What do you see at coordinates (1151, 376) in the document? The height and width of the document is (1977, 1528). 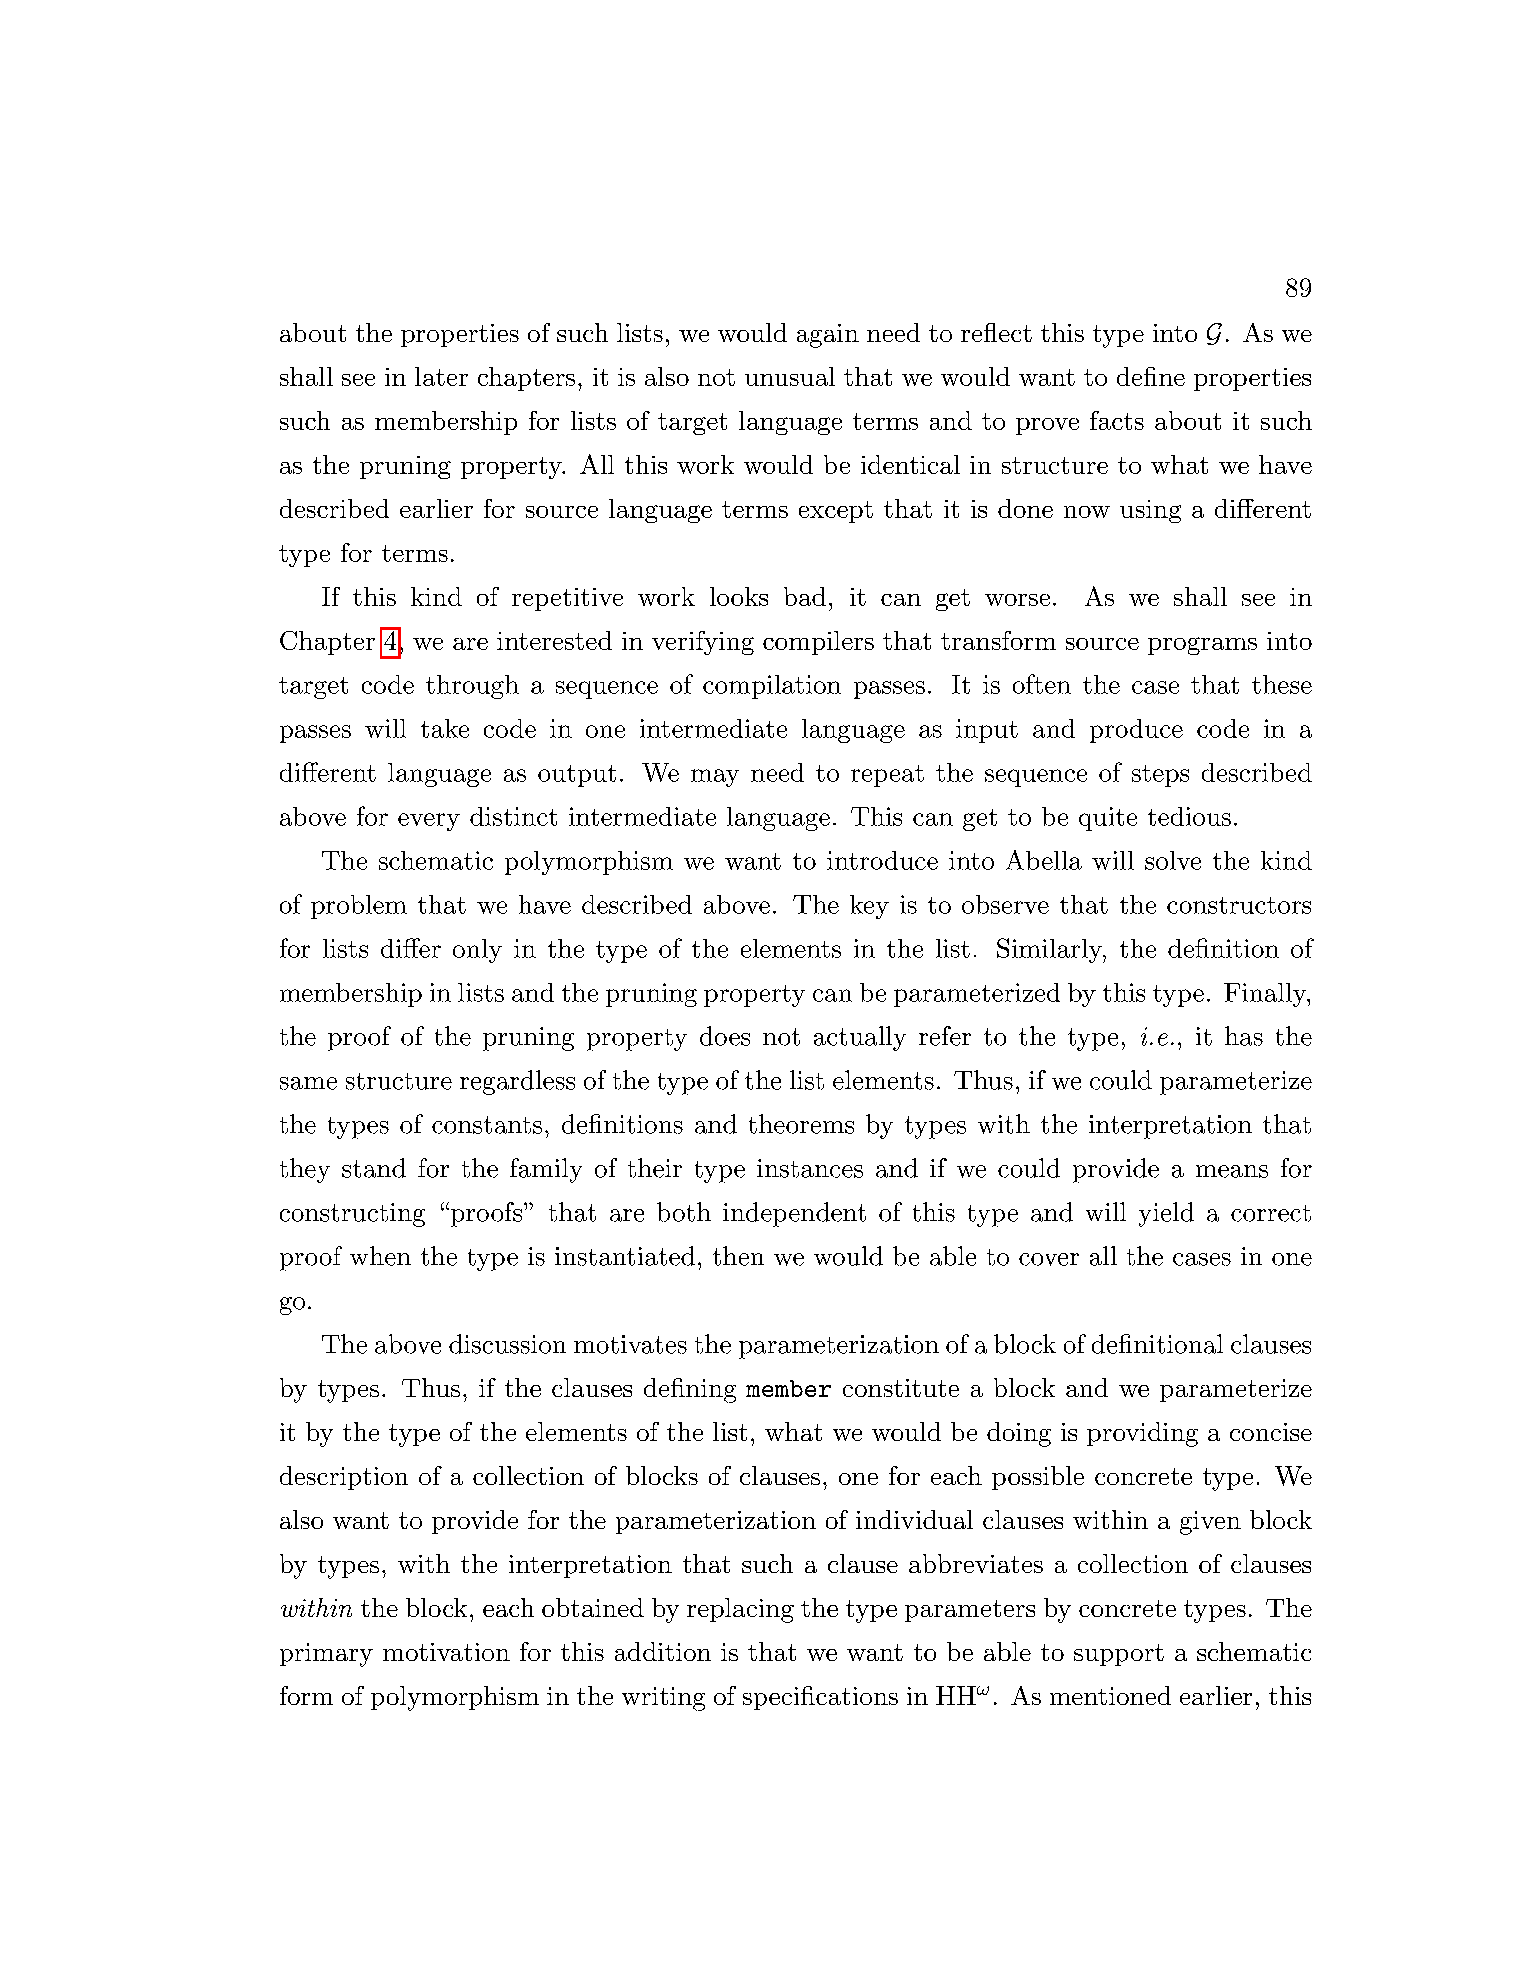 I see `define` at bounding box center [1151, 376].
